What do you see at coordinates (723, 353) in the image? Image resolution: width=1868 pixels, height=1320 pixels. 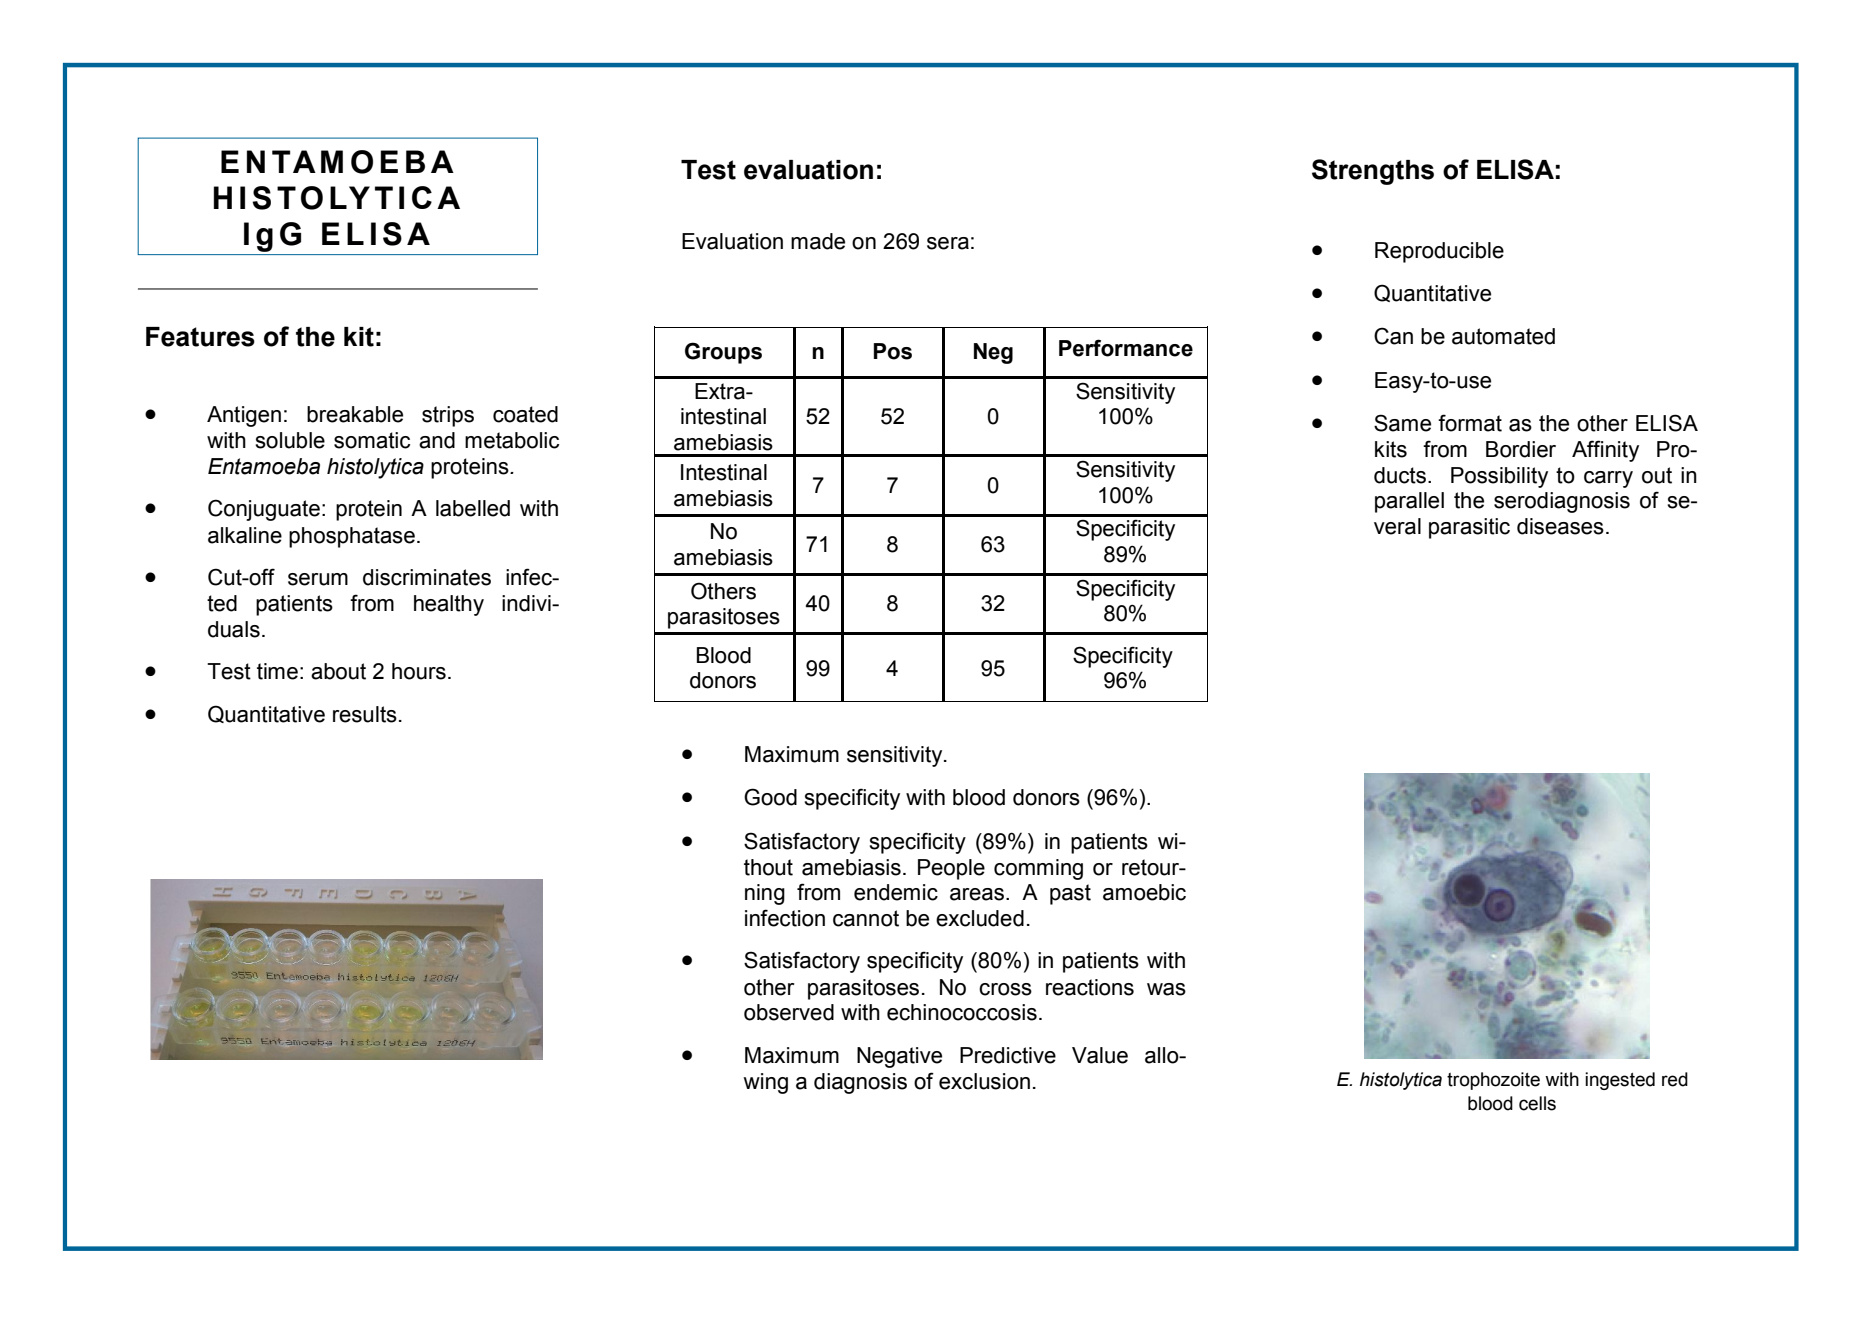 I see `Groups` at bounding box center [723, 353].
